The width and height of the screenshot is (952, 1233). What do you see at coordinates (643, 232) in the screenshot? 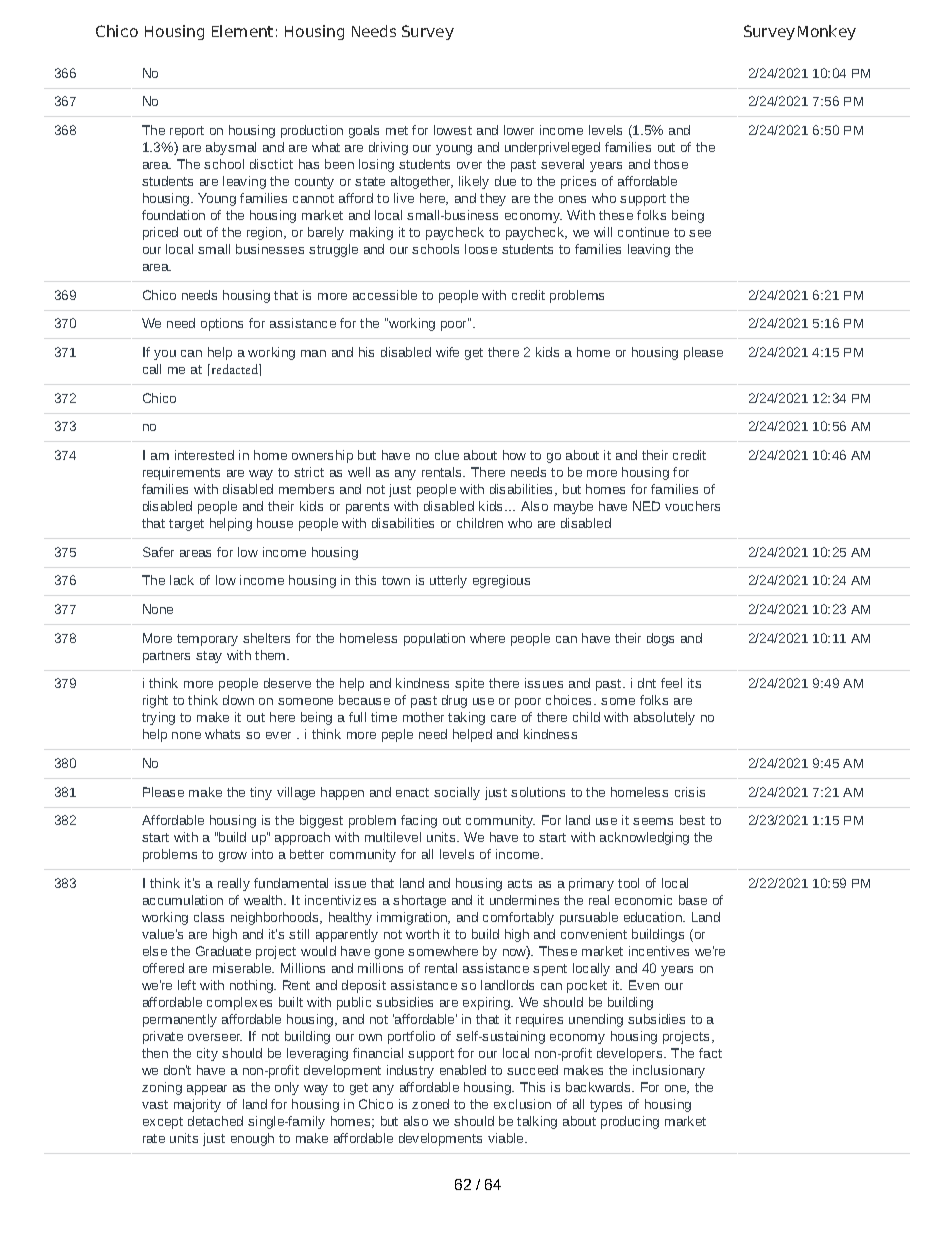
I see `continue` at bounding box center [643, 232].
